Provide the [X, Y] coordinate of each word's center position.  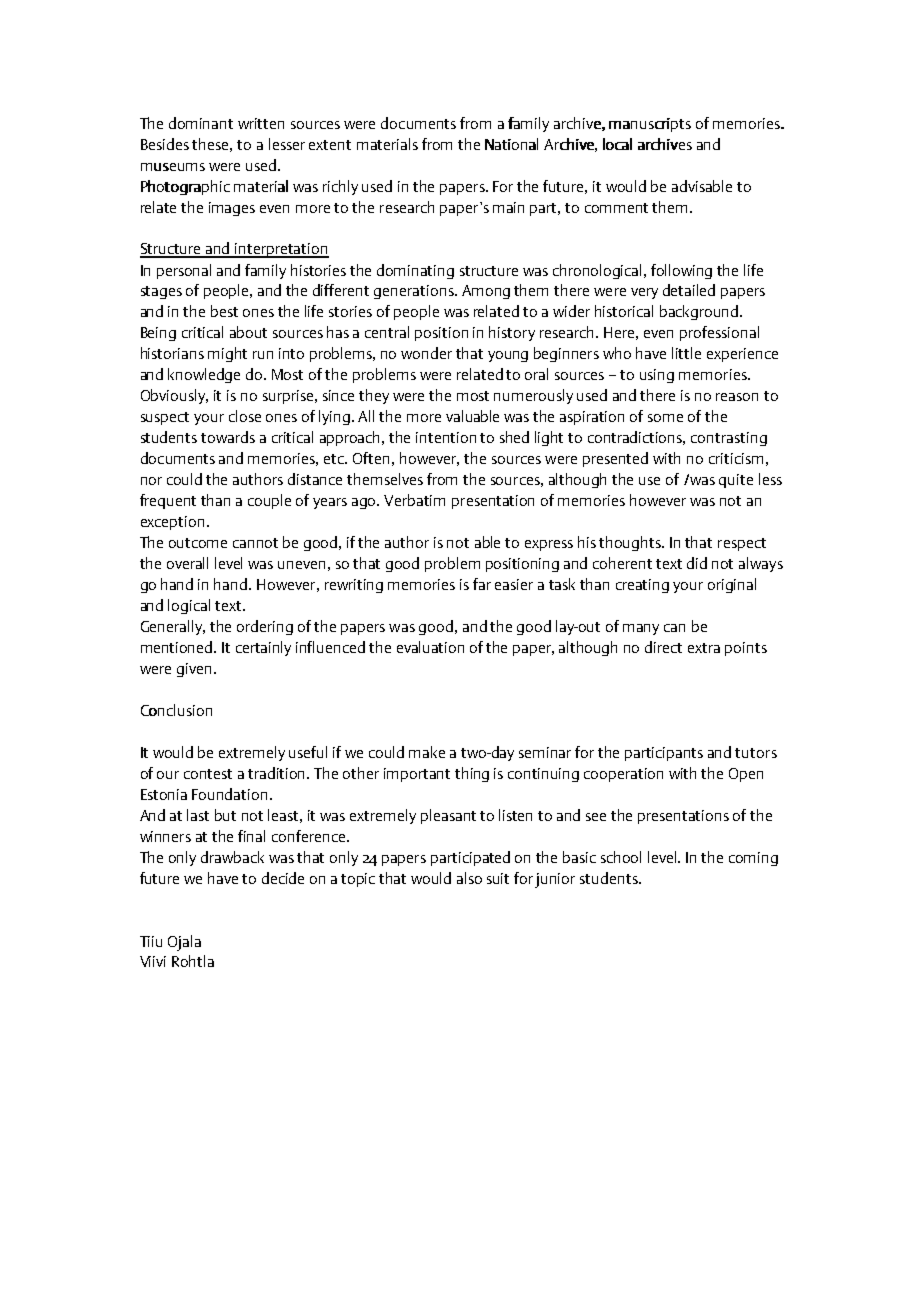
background [700, 312]
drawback [232, 857]
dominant [201, 123]
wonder [426, 353]
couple [269, 501]
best [224, 311]
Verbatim [414, 500]
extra [704, 648]
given [194, 670]
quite [736, 481]
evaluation [430, 647]
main [508, 207]
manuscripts [650, 125]
